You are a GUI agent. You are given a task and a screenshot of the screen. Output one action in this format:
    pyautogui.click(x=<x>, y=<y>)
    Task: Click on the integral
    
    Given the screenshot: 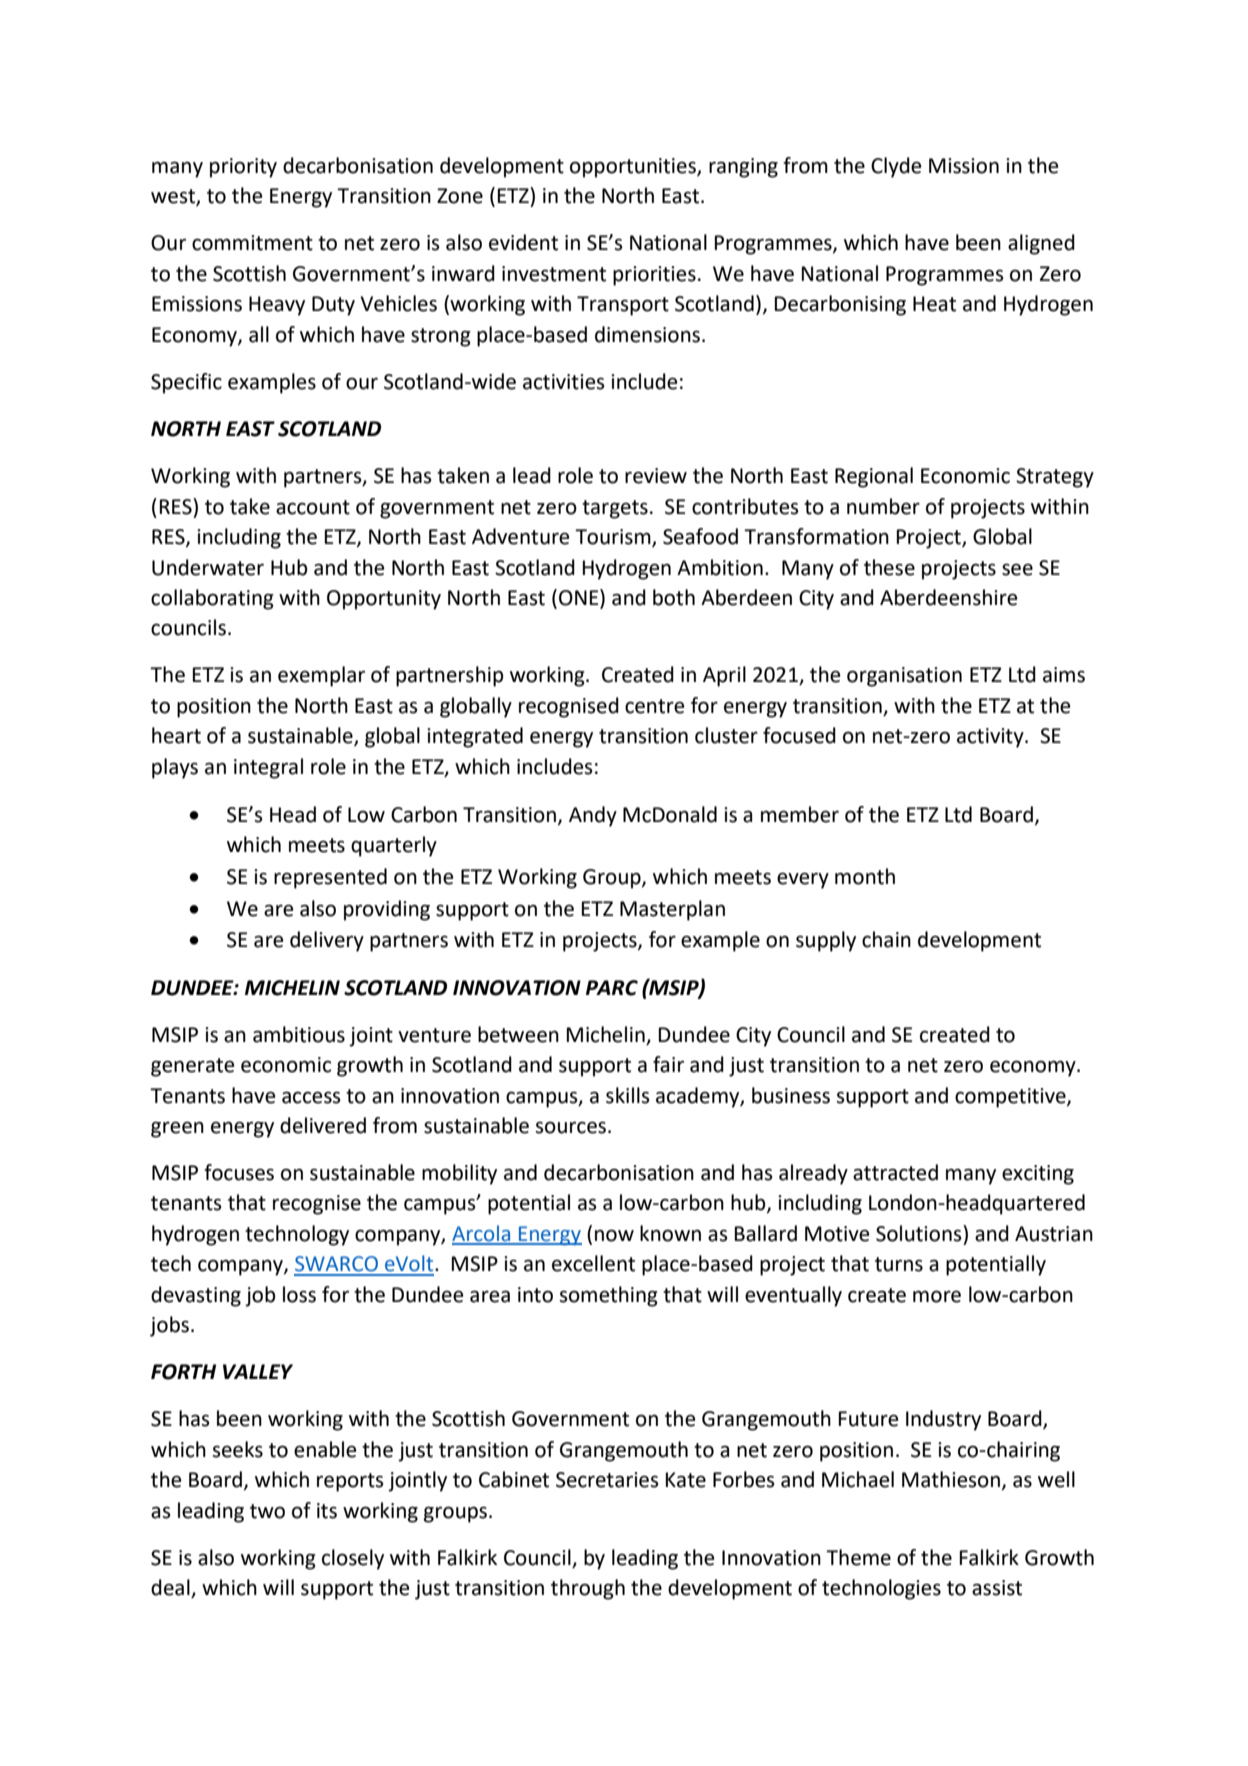 What is the action you would take?
    pyautogui.click(x=268, y=768)
